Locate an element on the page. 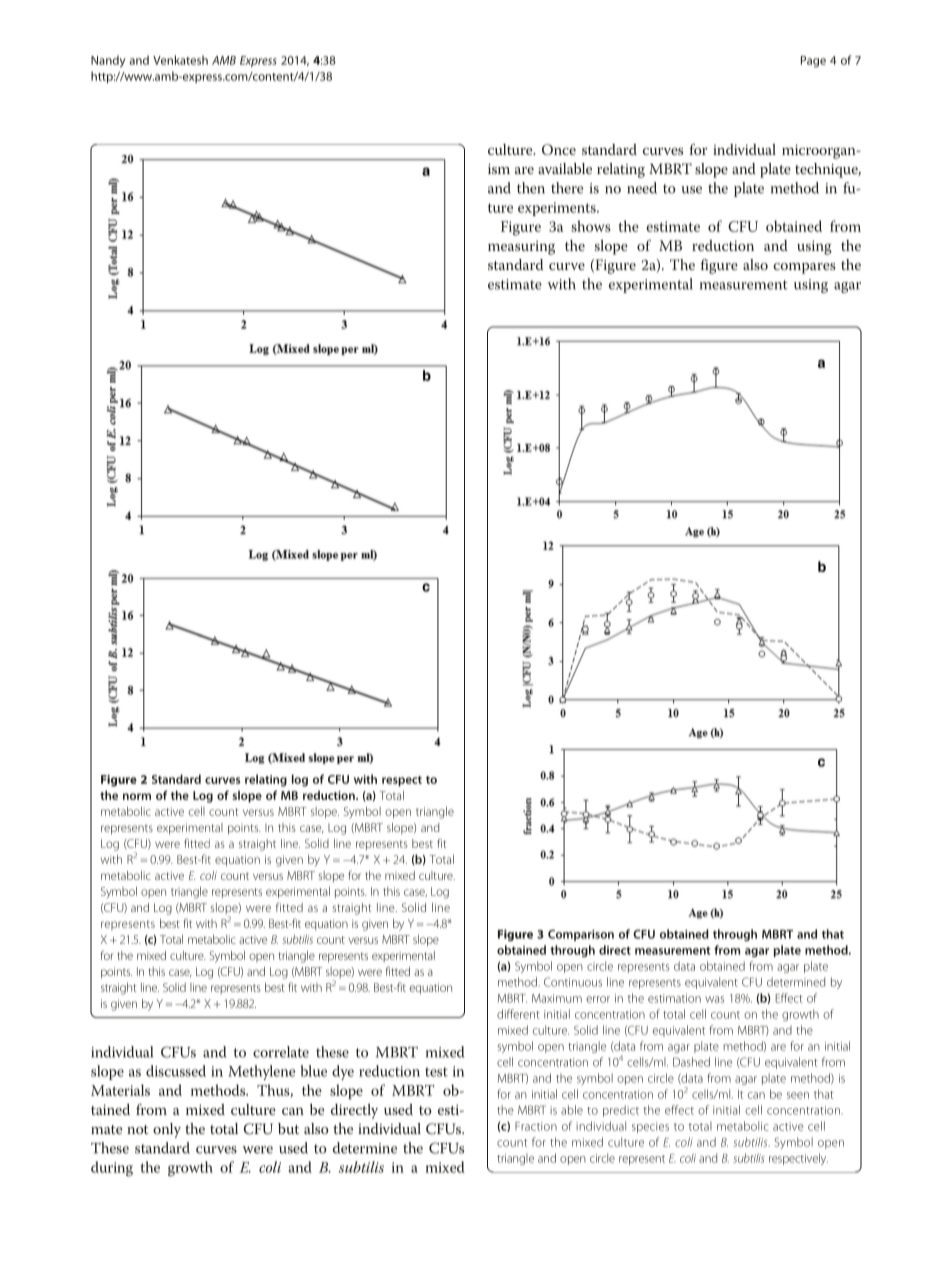 The image size is (952, 1270). then is located at coordinates (531, 188).
